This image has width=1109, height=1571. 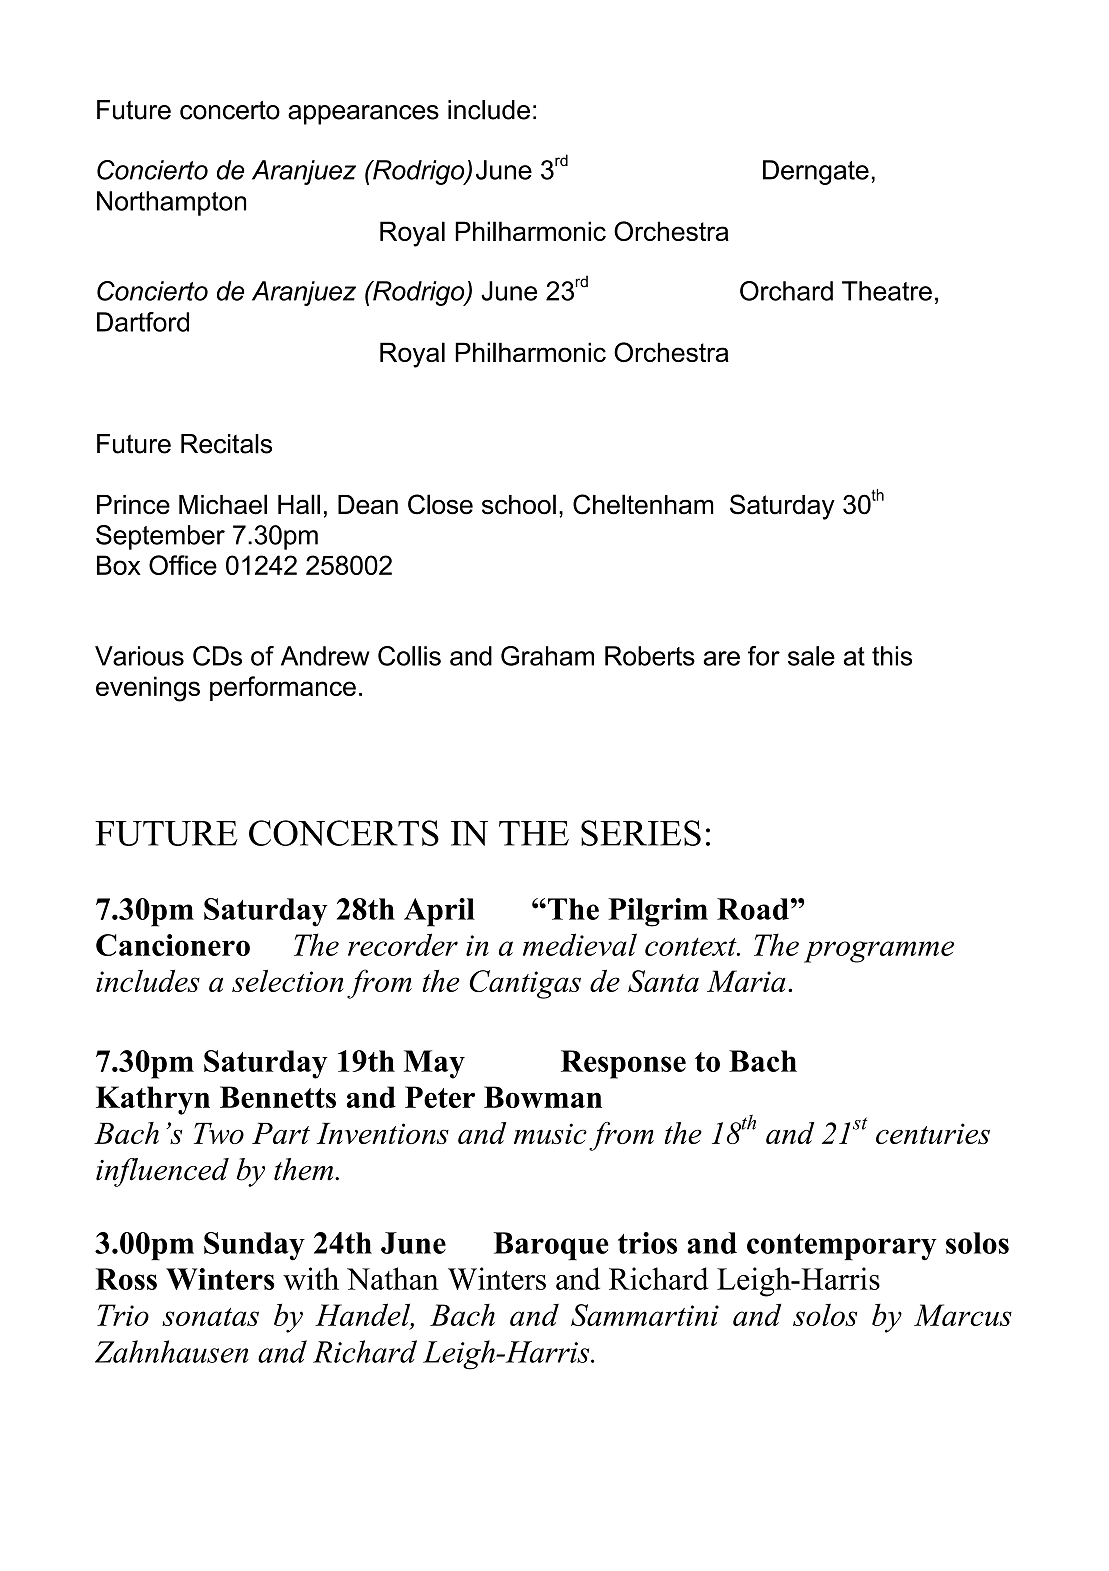 I want to click on Theatre, so click(x=887, y=291).
